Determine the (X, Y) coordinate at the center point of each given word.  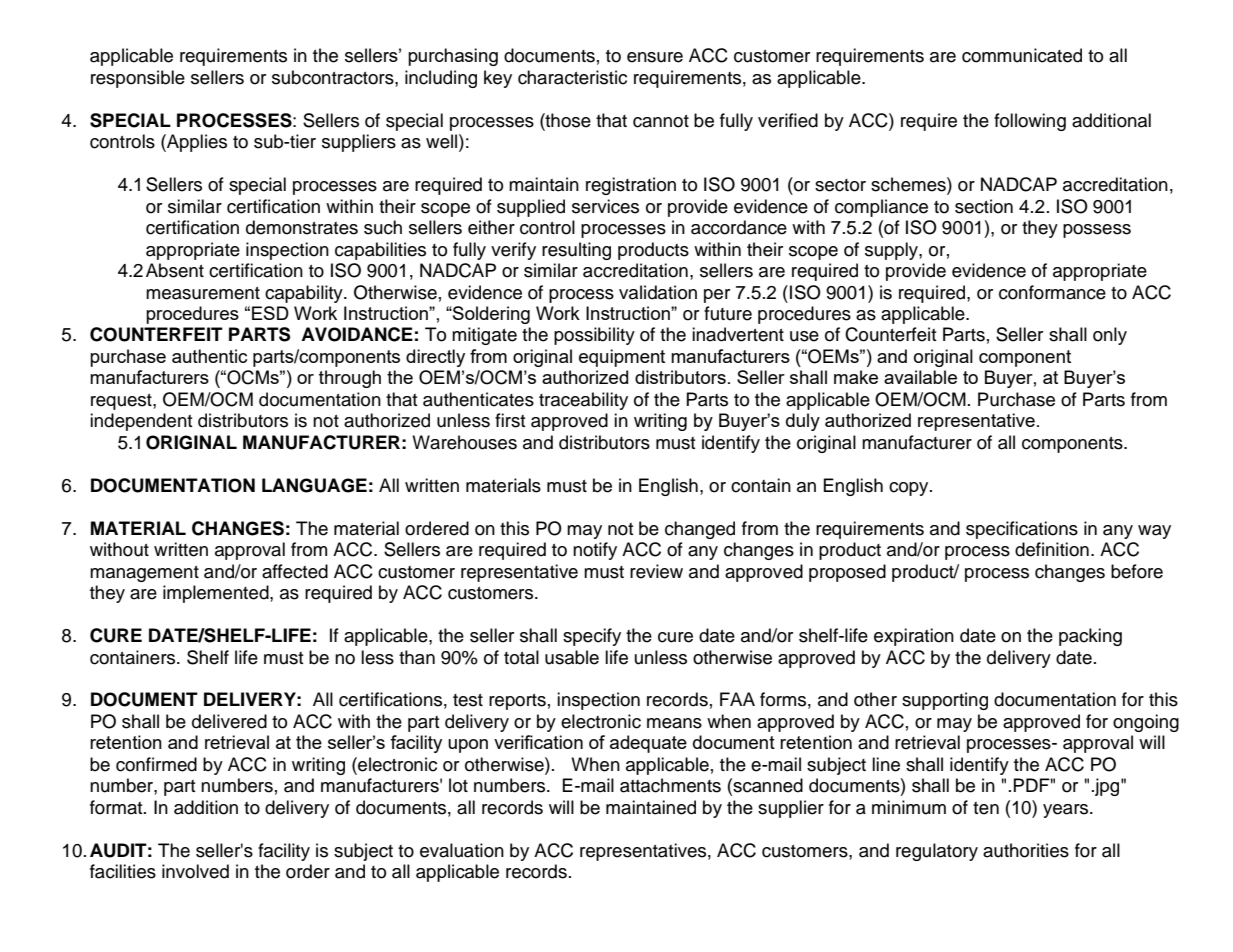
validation (658, 292)
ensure (655, 57)
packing (1090, 637)
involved (195, 871)
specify (592, 637)
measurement (203, 293)
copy (910, 489)
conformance (1052, 292)
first (510, 420)
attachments (670, 785)
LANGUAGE (314, 485)
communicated (1022, 55)
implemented (217, 594)
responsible (138, 79)
